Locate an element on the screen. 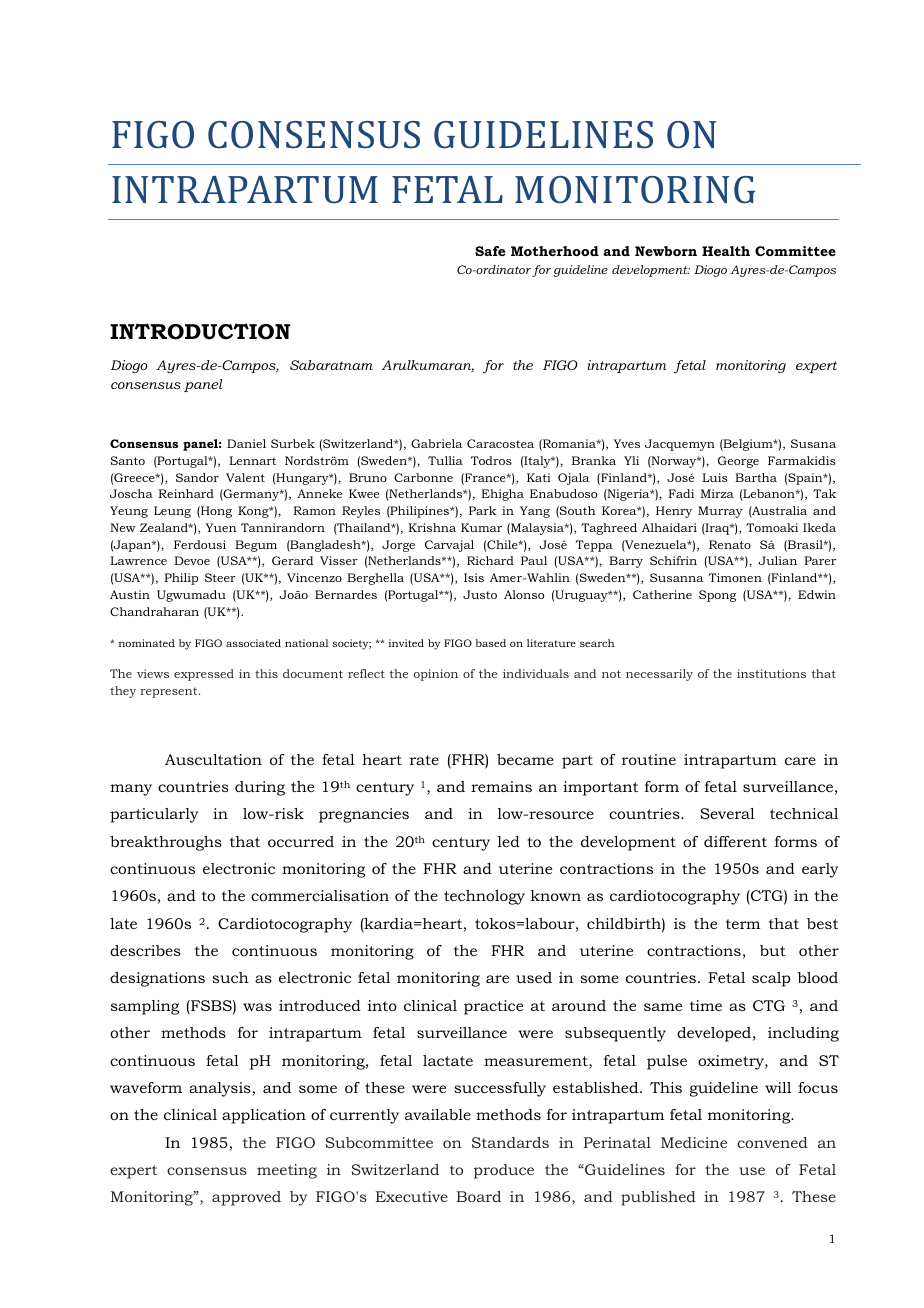 The image size is (924, 1308). Spong is located at coordinates (717, 596).
